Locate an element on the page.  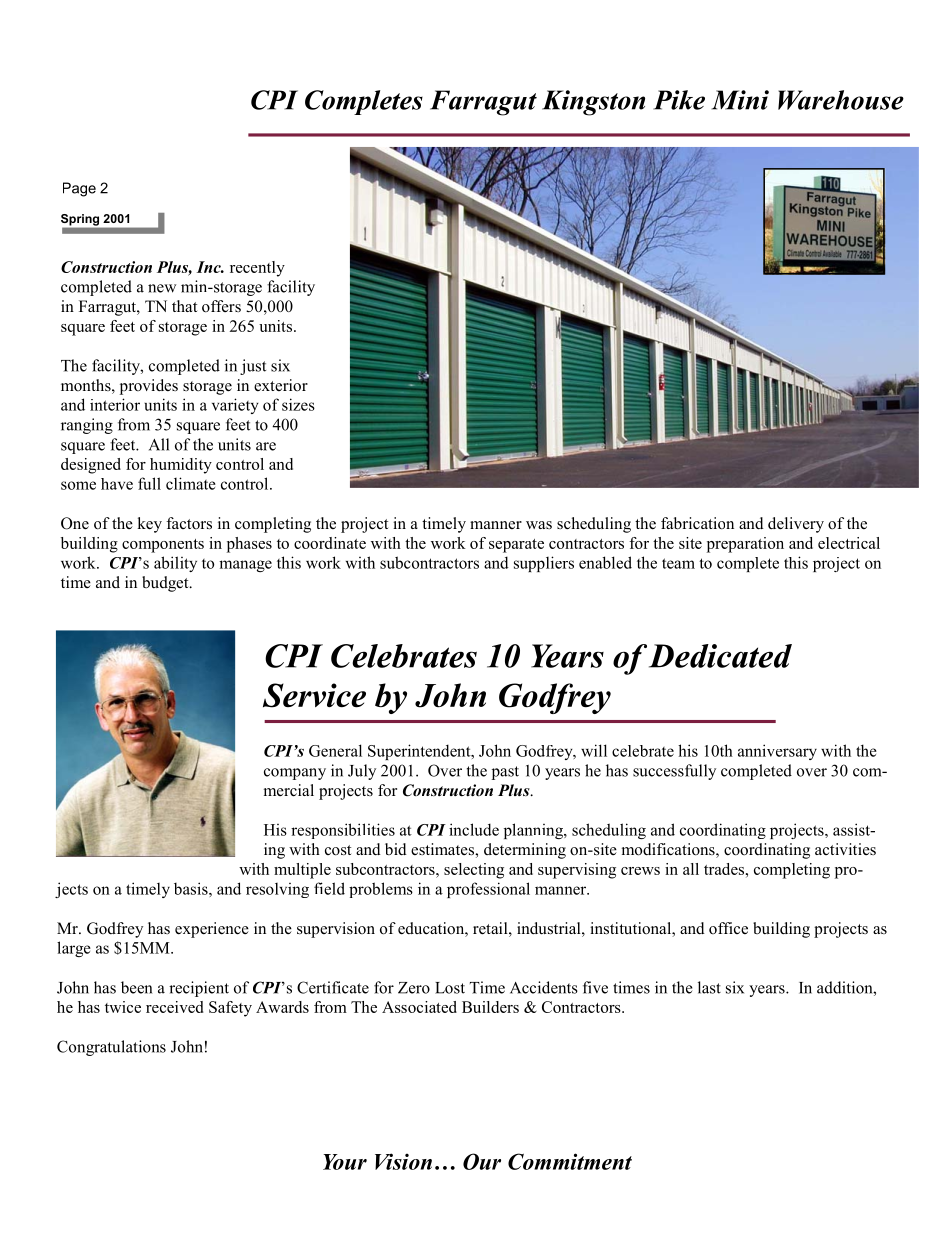
Kingston is located at coordinates (593, 103).
